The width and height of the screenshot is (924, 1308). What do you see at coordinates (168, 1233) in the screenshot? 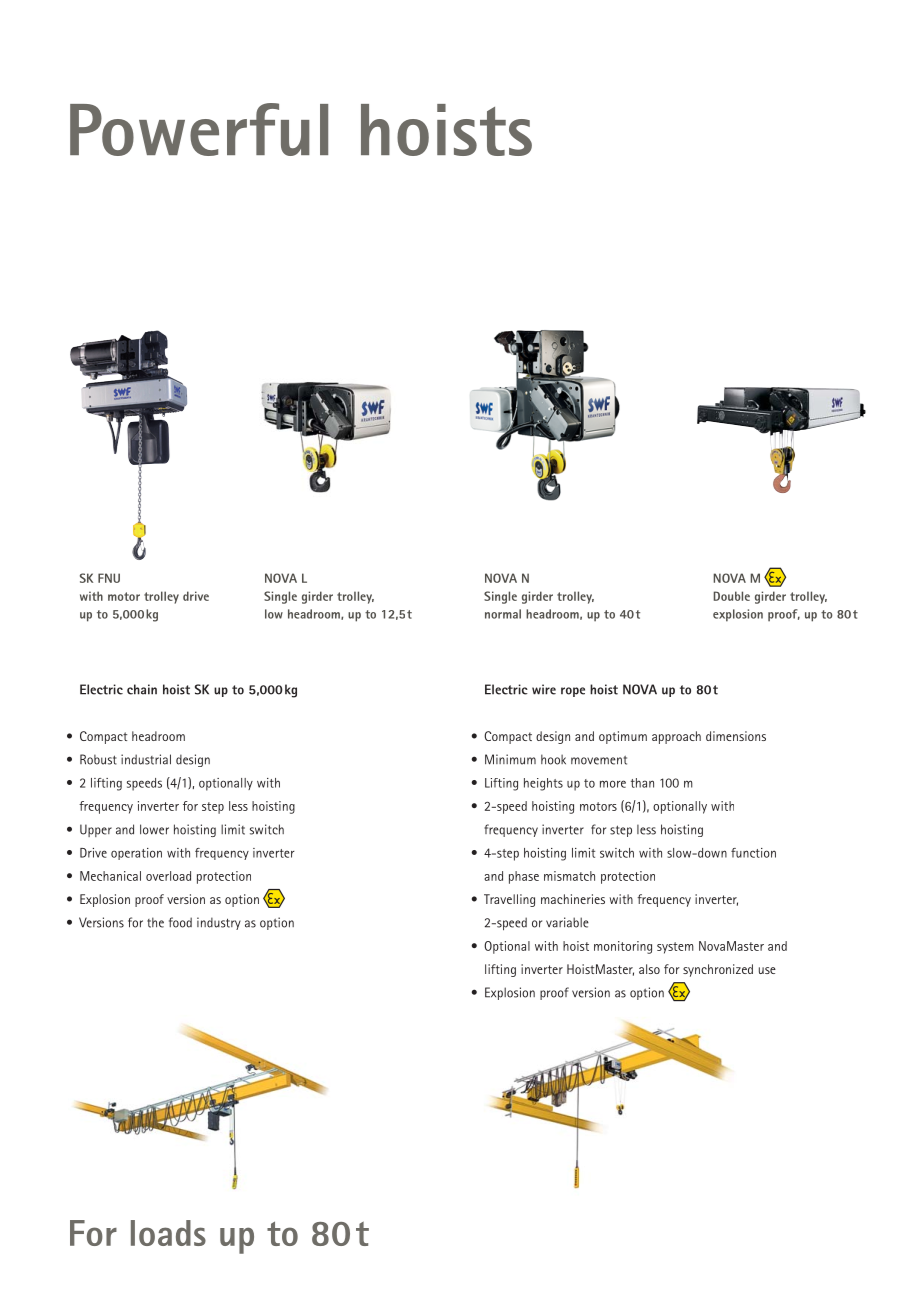
I see `loads` at bounding box center [168, 1233].
